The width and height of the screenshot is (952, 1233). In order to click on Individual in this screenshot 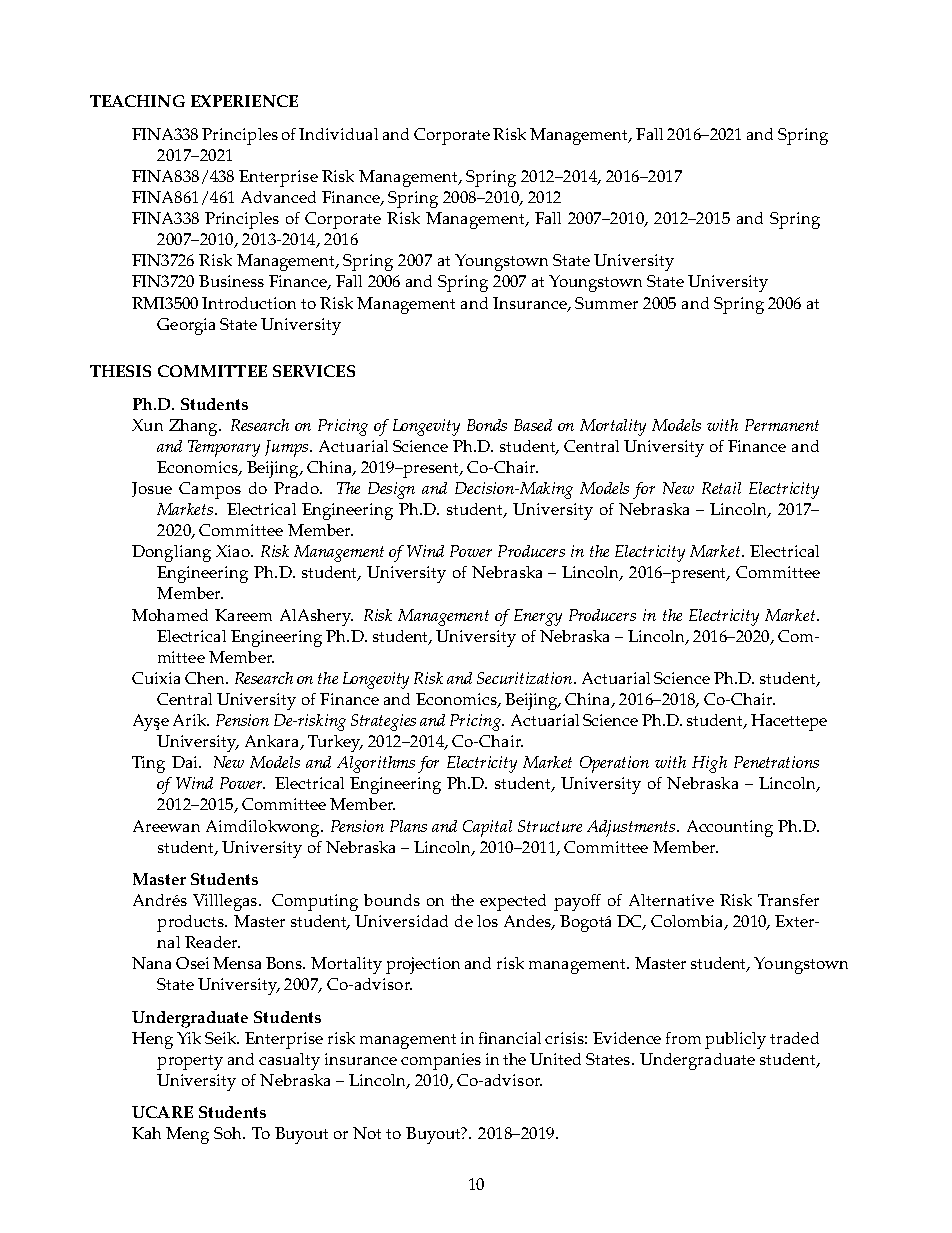, I will do `click(338, 134)`.
